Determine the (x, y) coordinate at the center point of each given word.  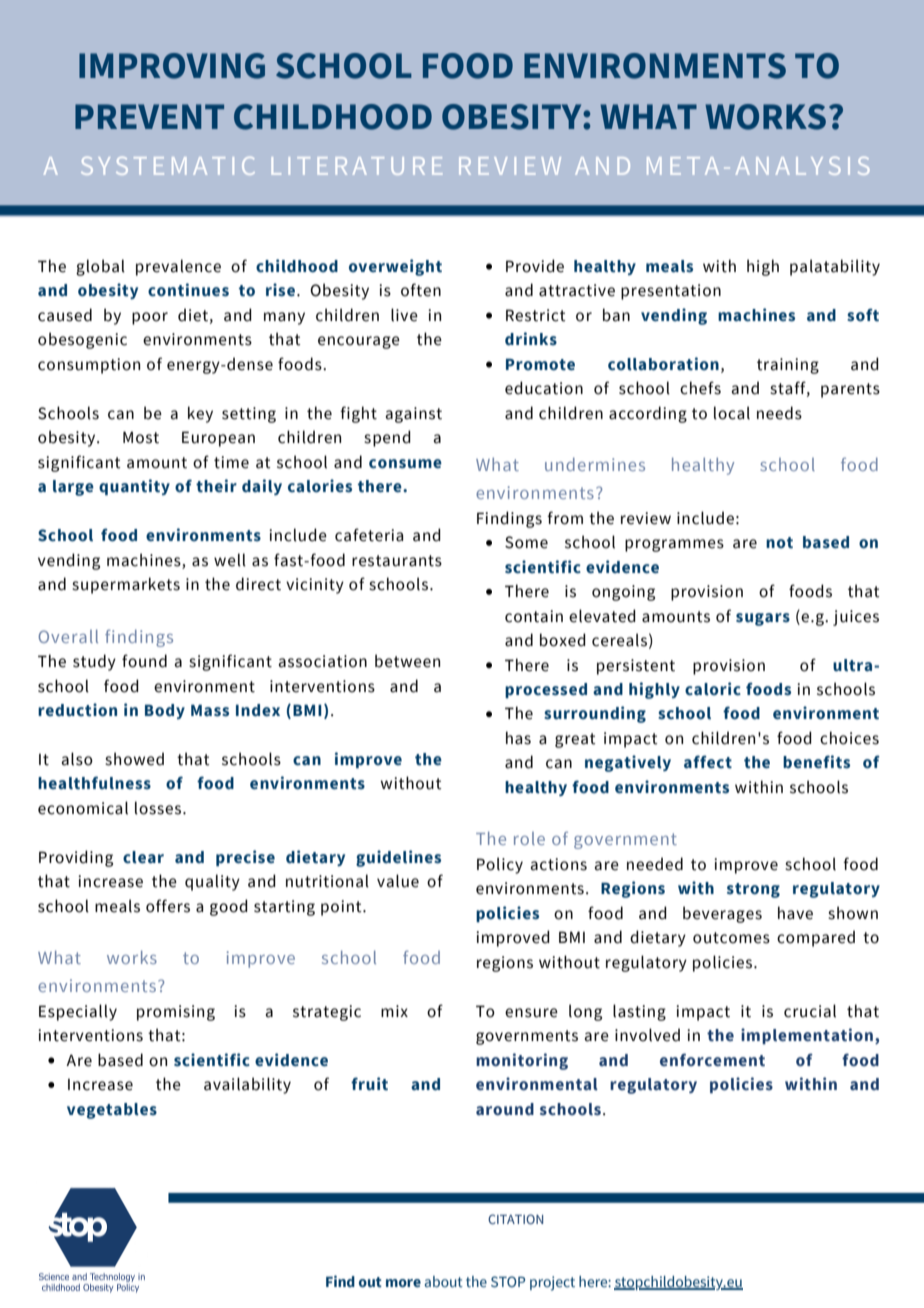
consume (405, 464)
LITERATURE (357, 166)
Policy (500, 865)
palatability (835, 267)
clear (143, 857)
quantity (134, 487)
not (779, 543)
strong (753, 890)
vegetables (112, 1111)
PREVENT (149, 116)
